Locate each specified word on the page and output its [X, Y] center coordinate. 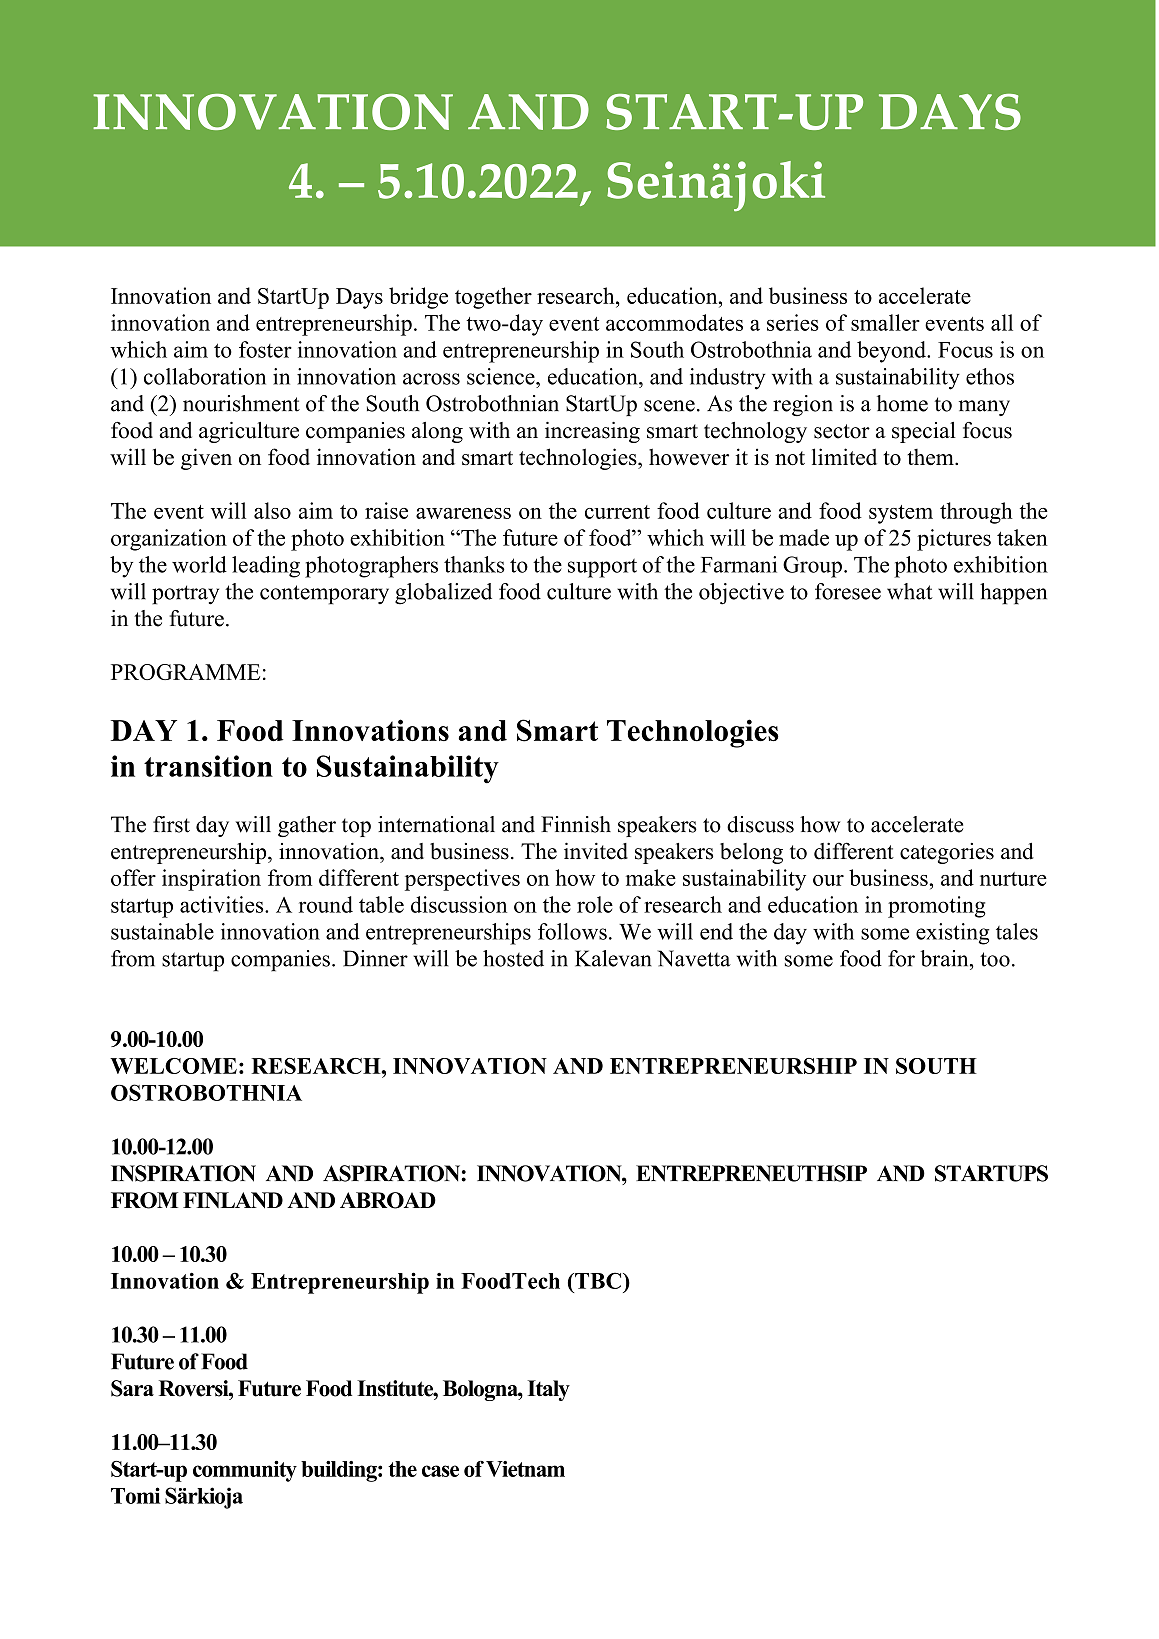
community [245, 1471]
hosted [513, 958]
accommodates [674, 322]
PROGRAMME [185, 672]
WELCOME [173, 1066]
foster [265, 349]
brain [945, 958]
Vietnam [525, 1469]
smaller [885, 322]
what [910, 591]
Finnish [576, 824]
